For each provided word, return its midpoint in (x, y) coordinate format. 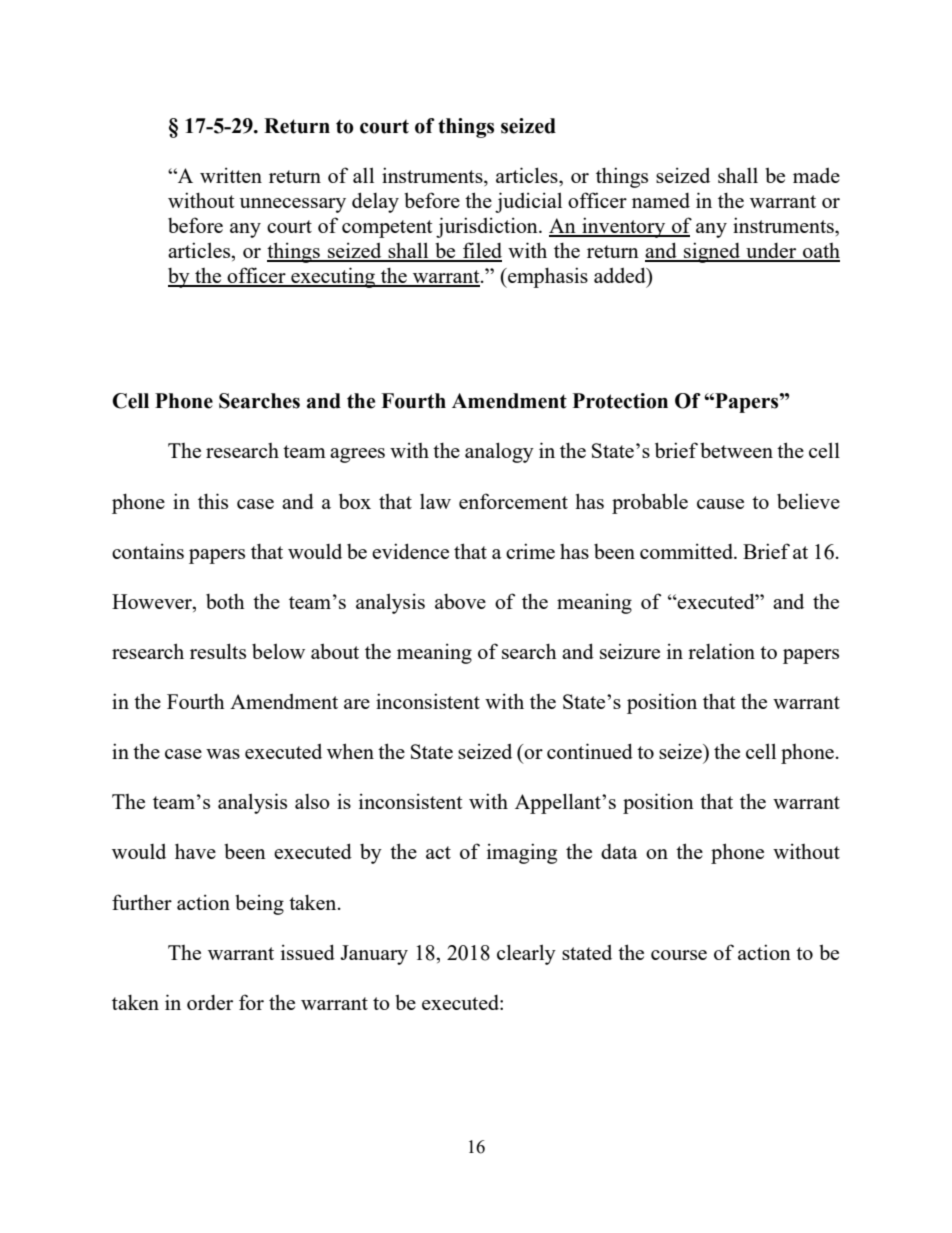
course (679, 955)
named (661, 200)
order (210, 1002)
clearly (526, 954)
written (231, 175)
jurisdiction (488, 227)
